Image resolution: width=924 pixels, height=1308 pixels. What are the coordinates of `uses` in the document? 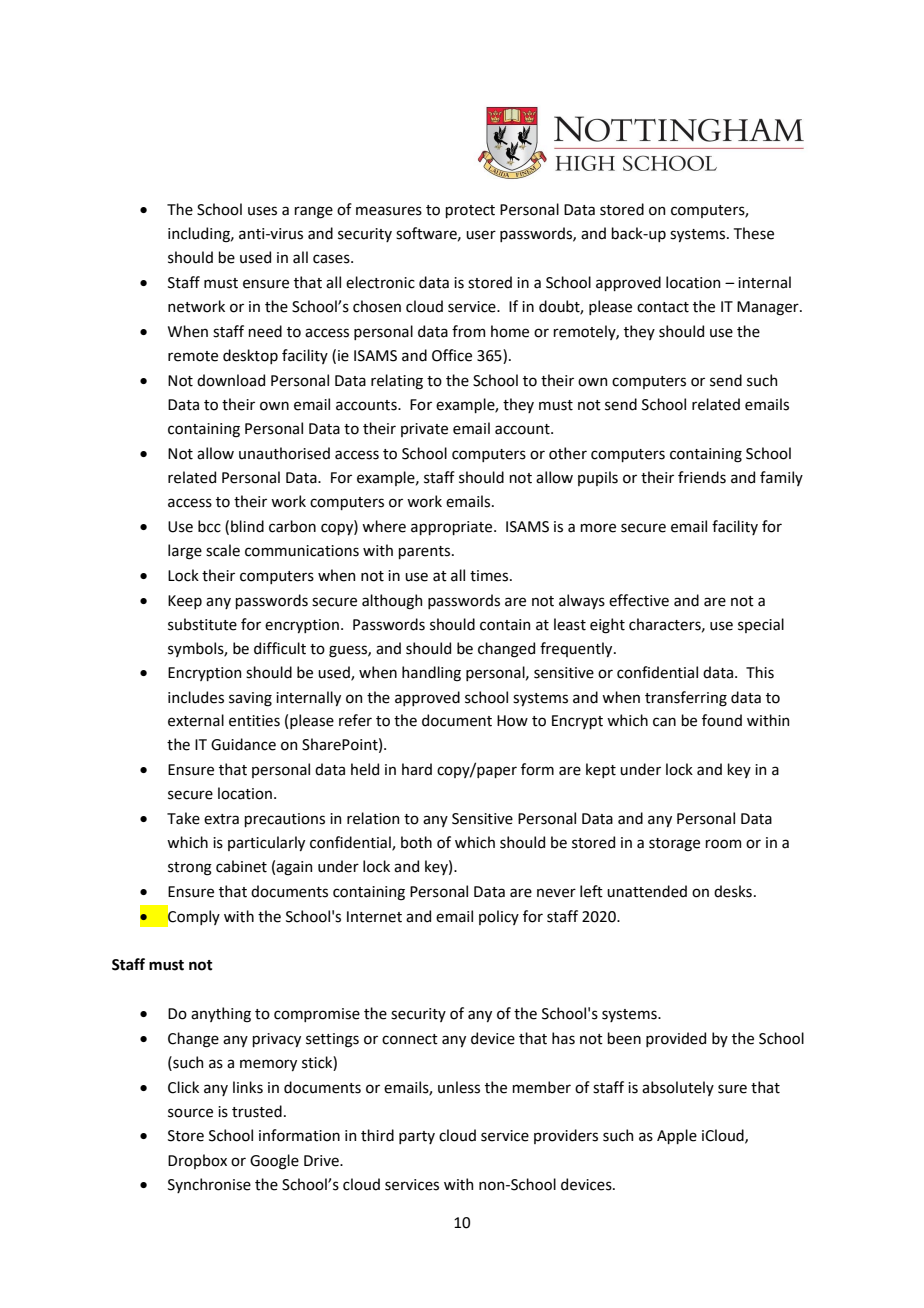 It's located at (262, 211).
